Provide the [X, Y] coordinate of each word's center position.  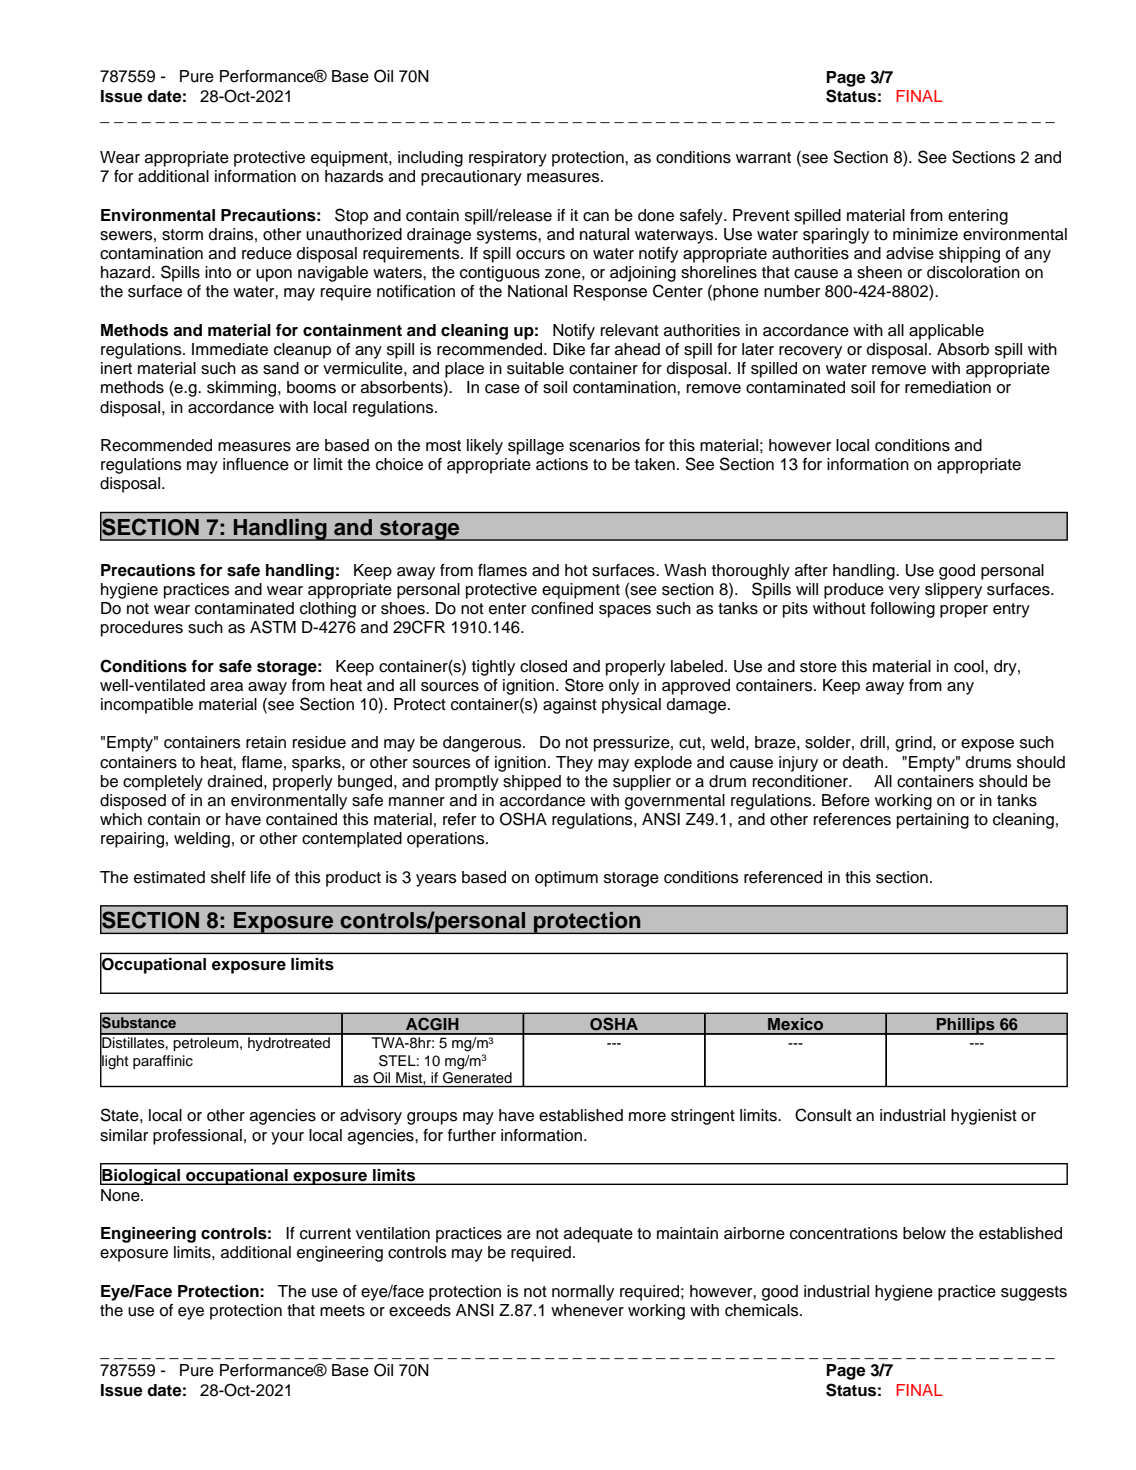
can [596, 217]
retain [266, 742]
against [570, 706]
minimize [925, 234]
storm [182, 235]
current [325, 1234]
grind [914, 744]
